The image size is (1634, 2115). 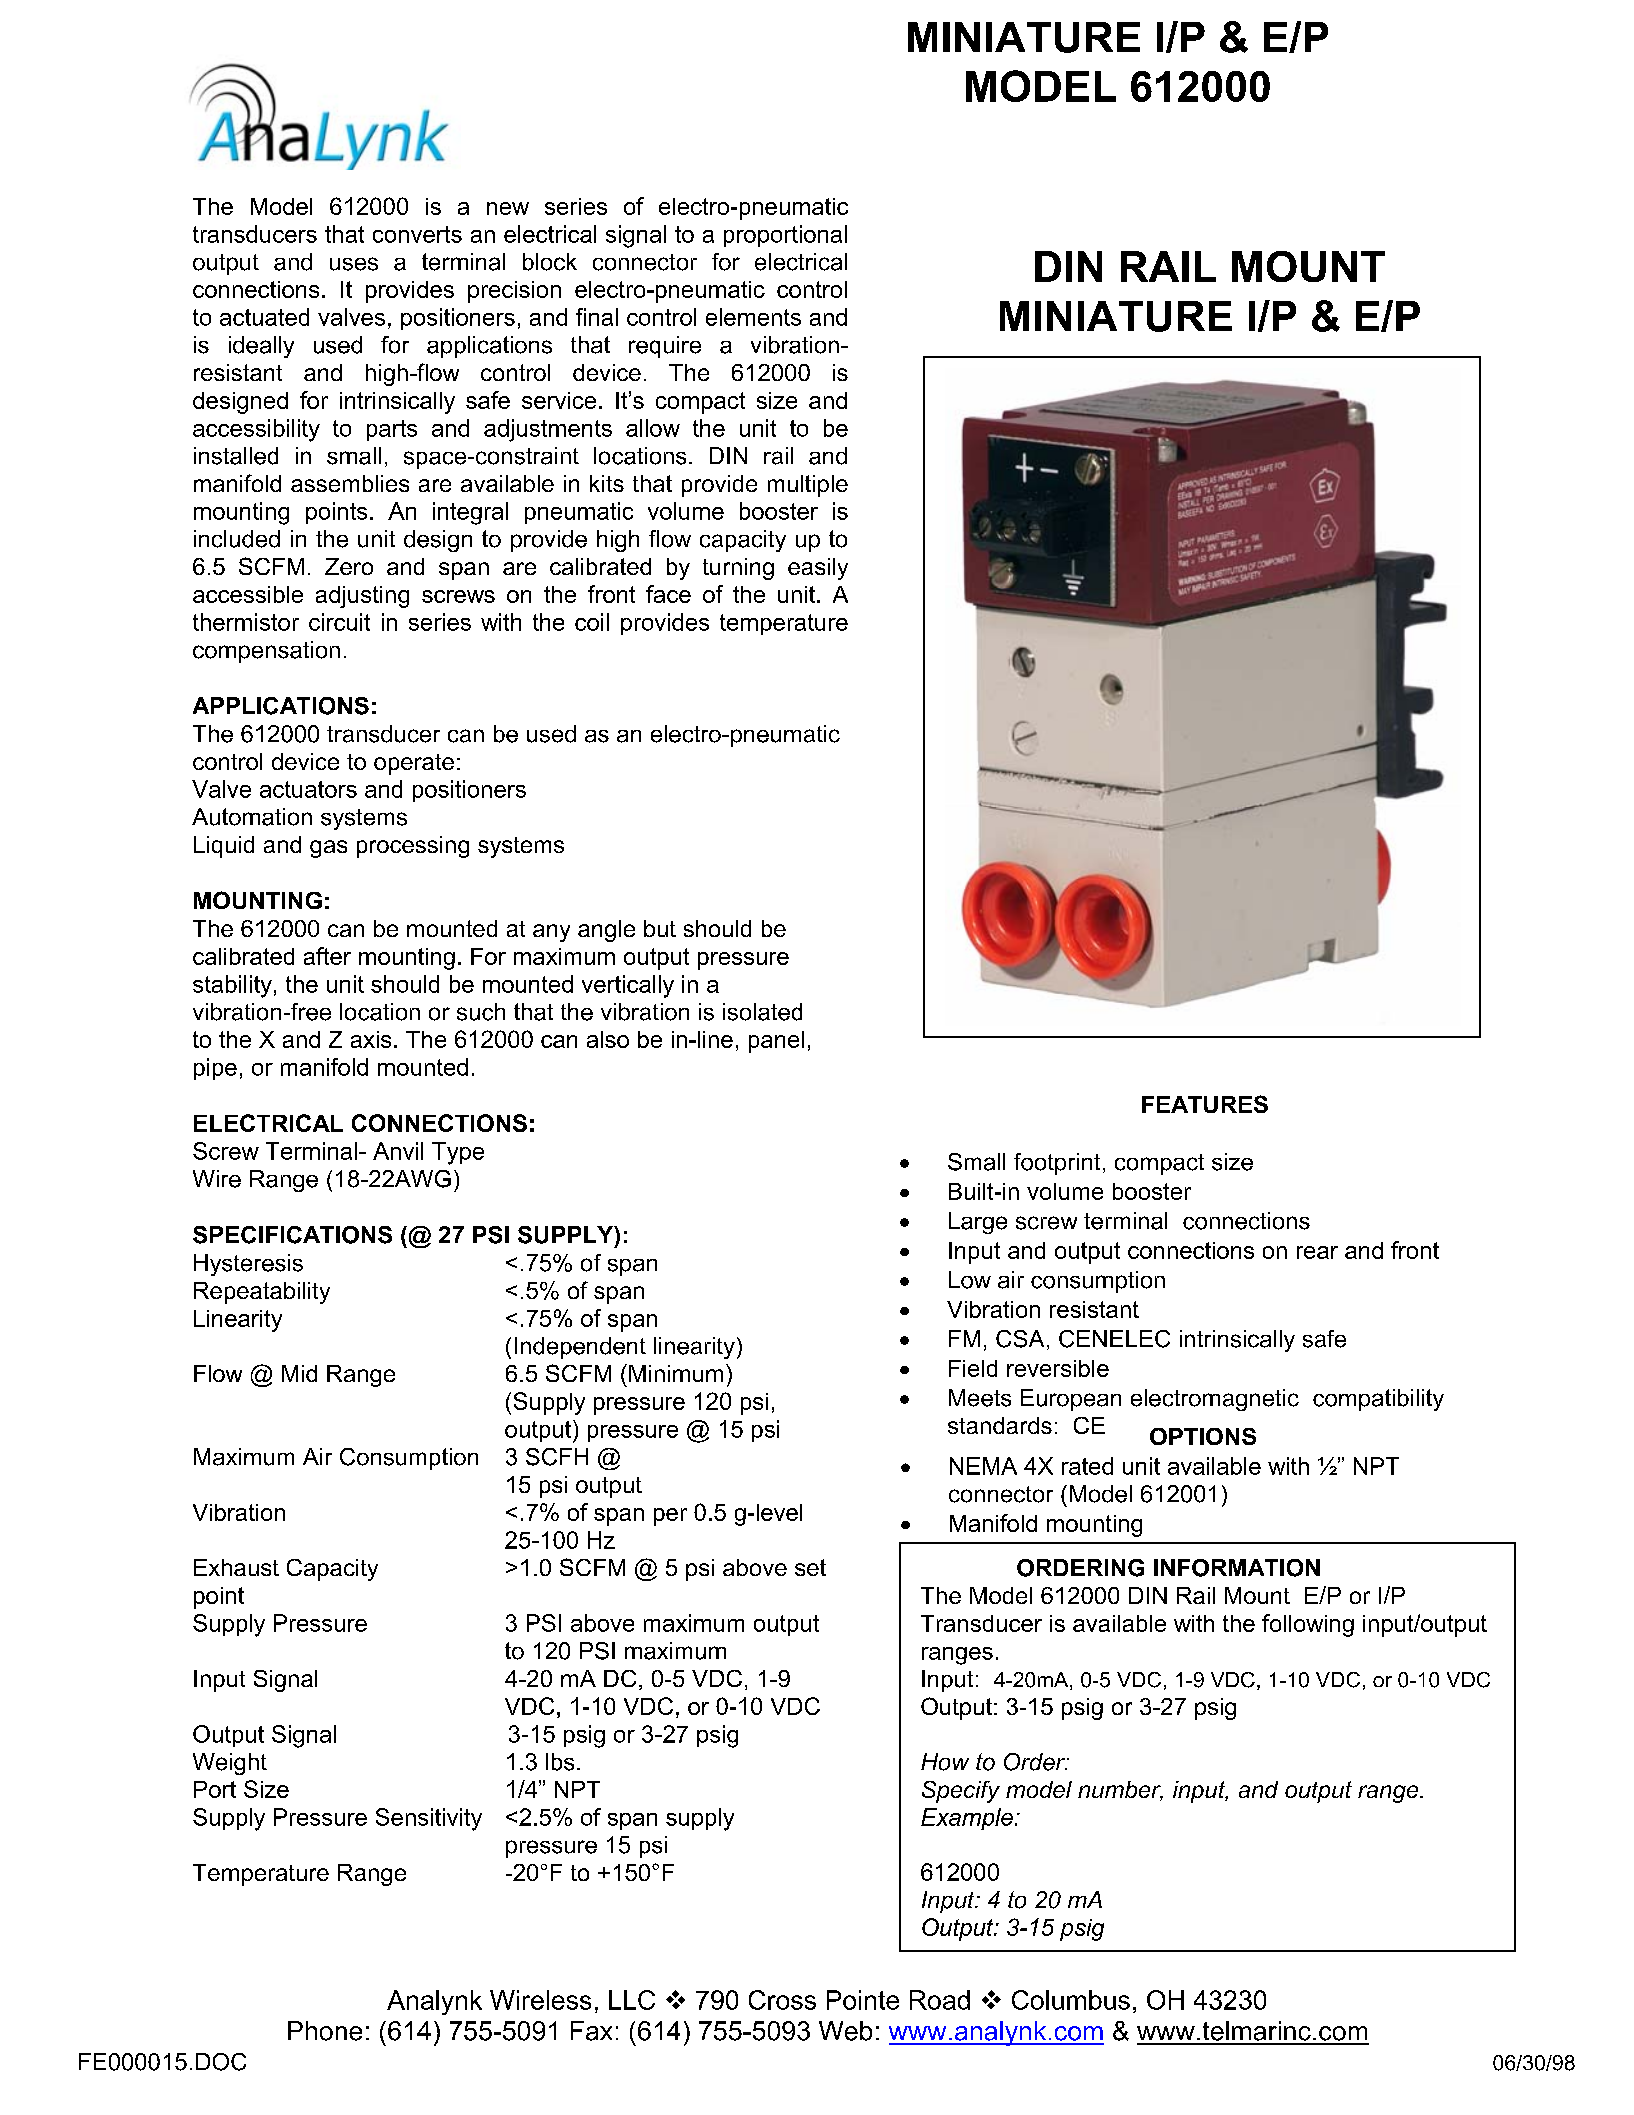 What do you see at coordinates (1071, 2000) in the image?
I see `Columbus` at bounding box center [1071, 2000].
